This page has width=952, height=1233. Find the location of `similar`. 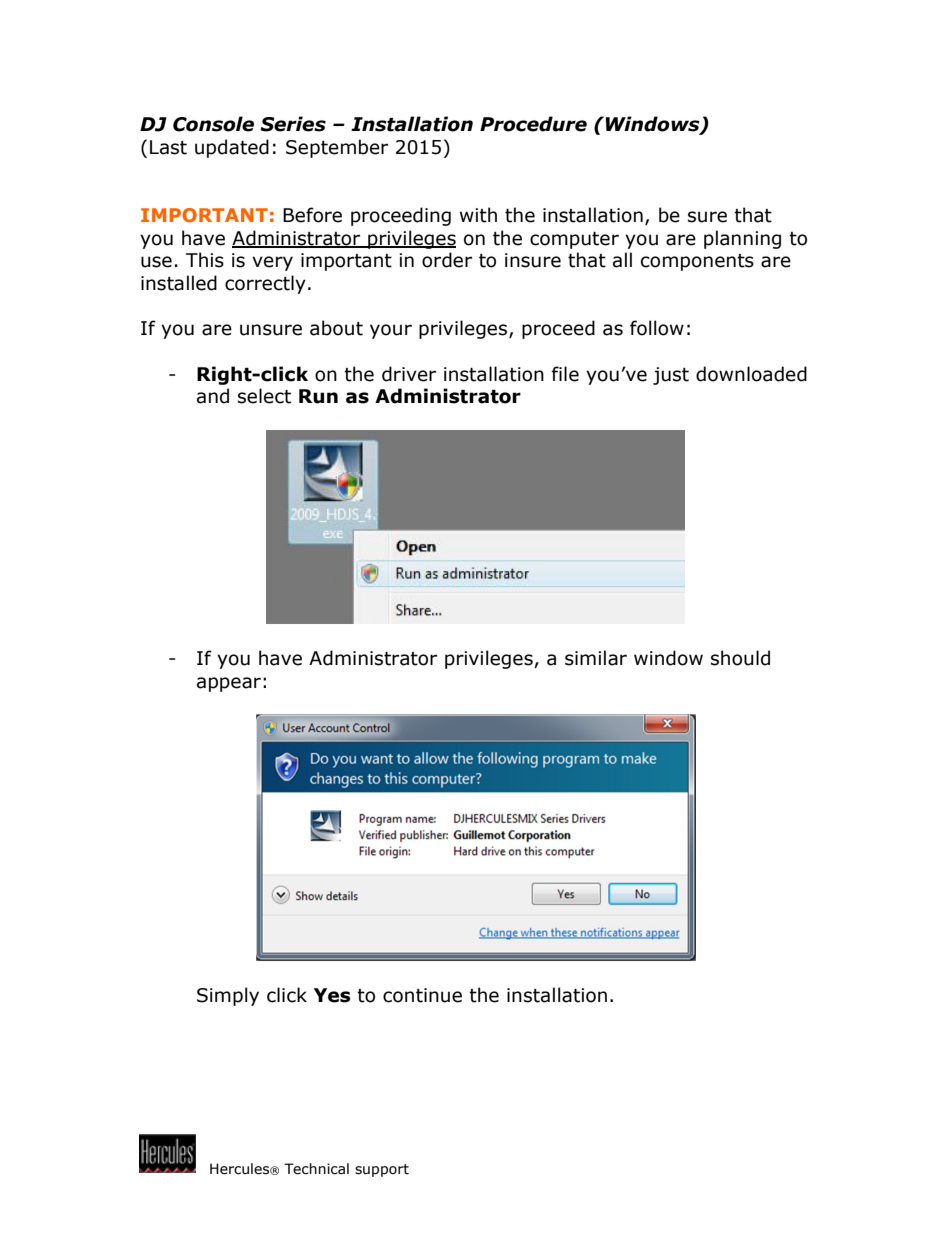

similar is located at coordinates (596, 658).
